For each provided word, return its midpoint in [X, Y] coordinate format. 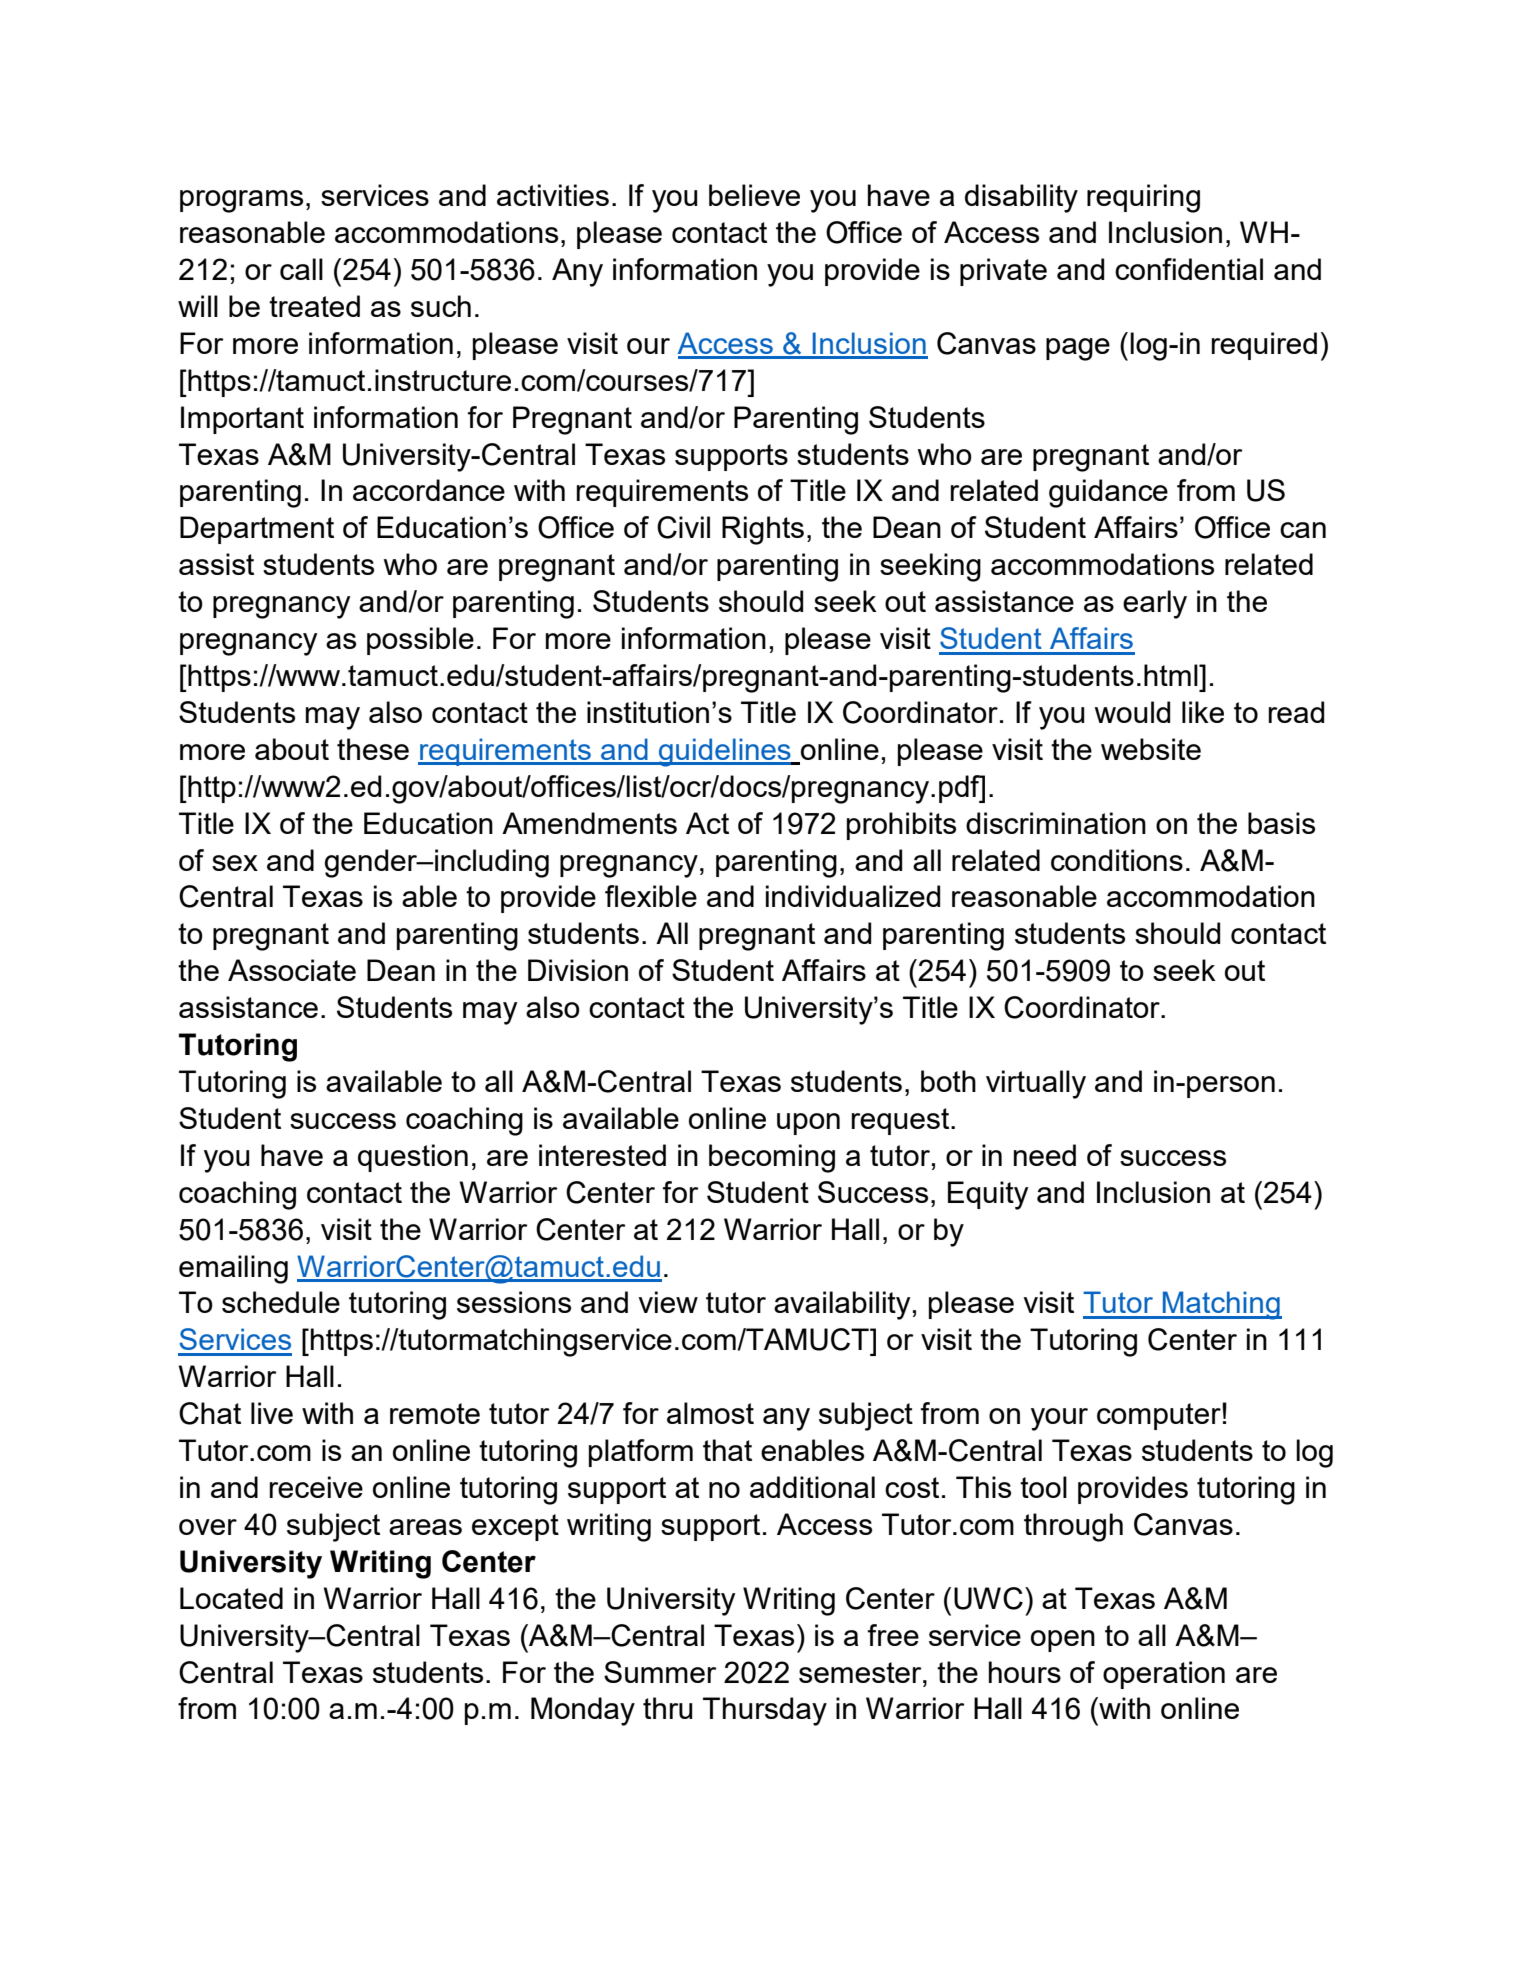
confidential [1189, 269]
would [1132, 712]
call [301, 269]
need [1045, 1155]
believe [754, 195]
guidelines [725, 752]
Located [231, 1598]
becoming [772, 1158]
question [413, 1158]
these [373, 749]
